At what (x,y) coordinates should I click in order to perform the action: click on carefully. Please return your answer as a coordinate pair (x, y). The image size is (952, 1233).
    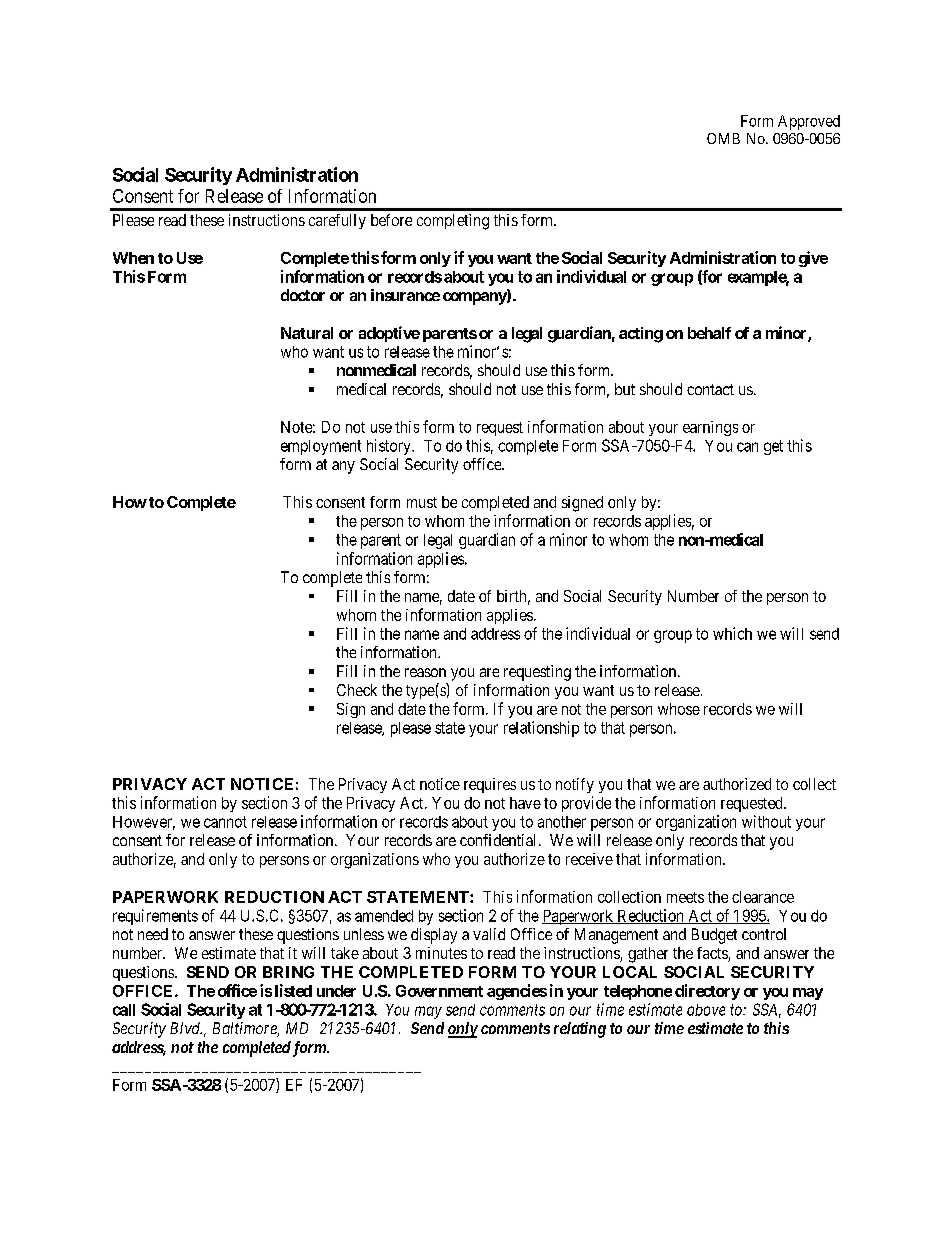
    Looking at the image, I should click on (337, 221).
